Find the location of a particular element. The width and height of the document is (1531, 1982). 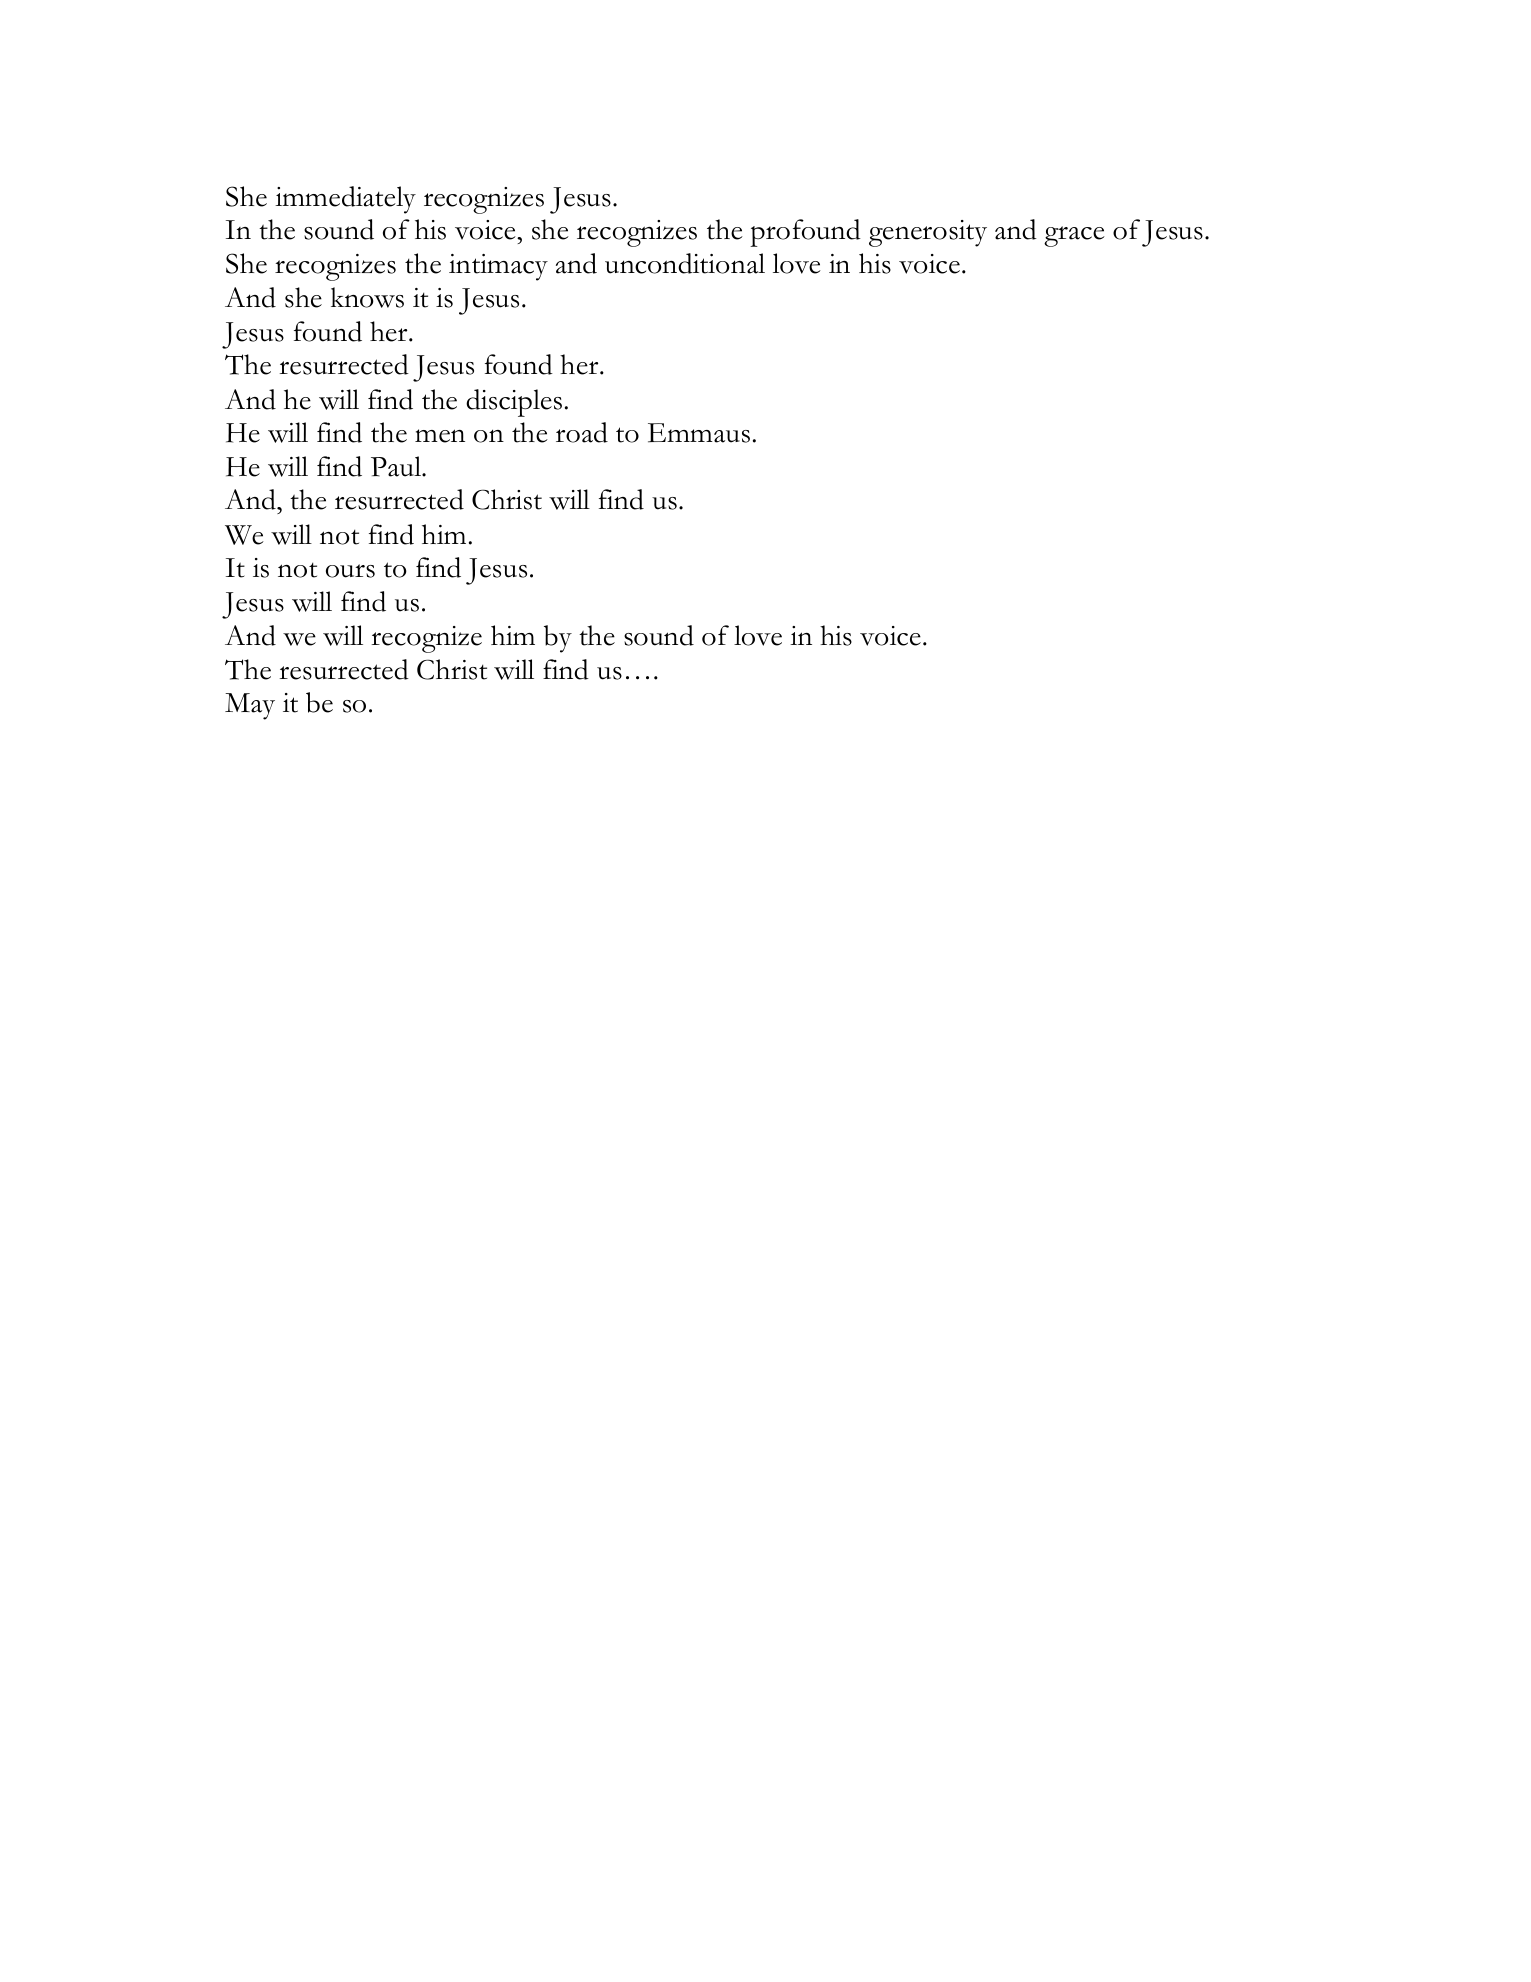

knows is located at coordinates (367, 297).
